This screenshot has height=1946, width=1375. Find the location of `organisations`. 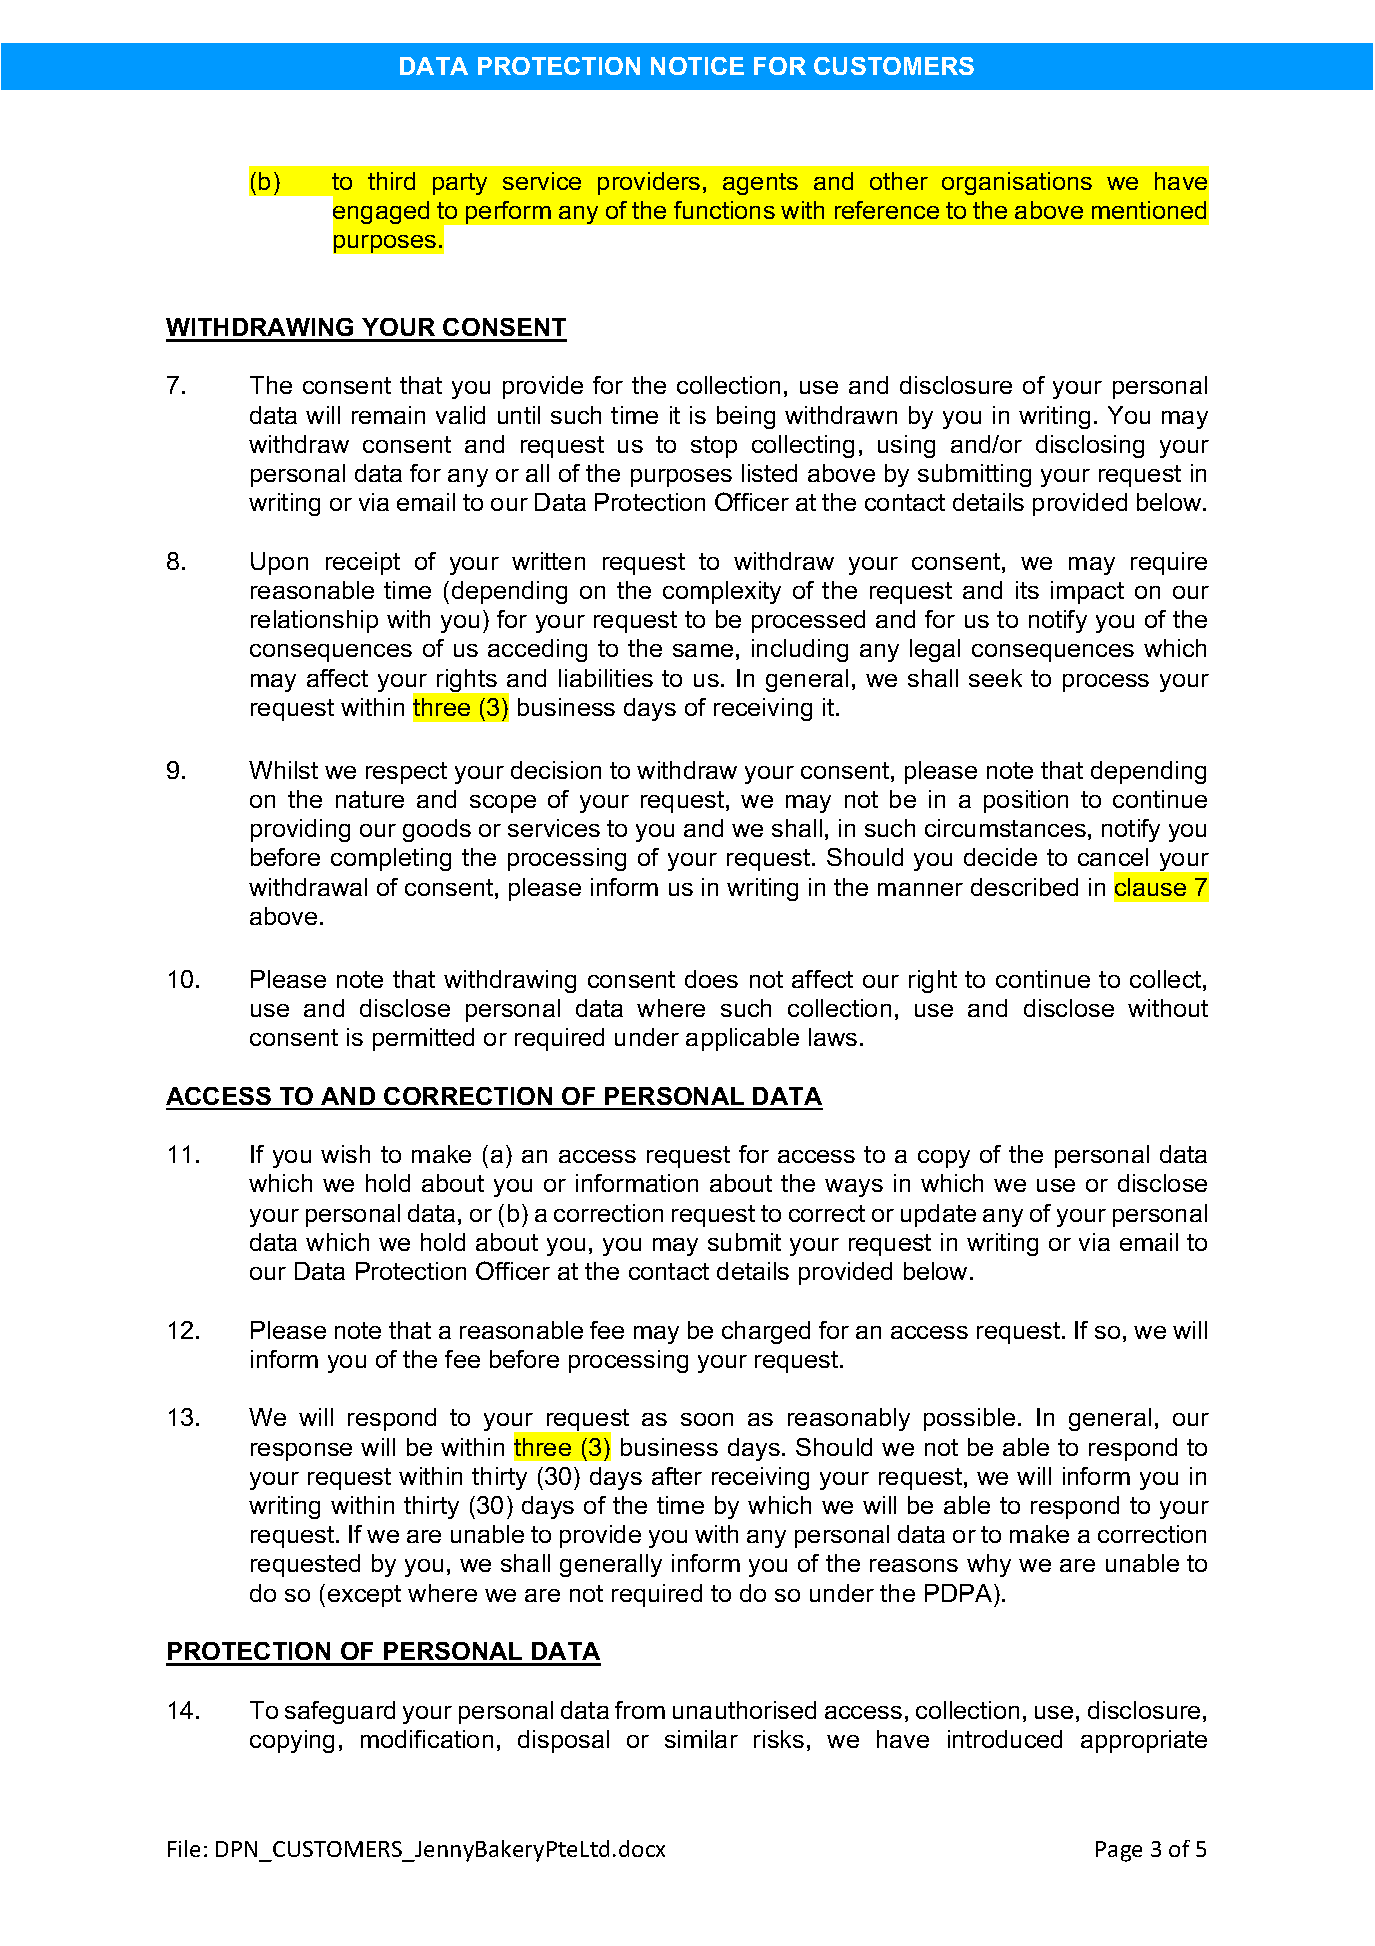

organisations is located at coordinates (1017, 183).
